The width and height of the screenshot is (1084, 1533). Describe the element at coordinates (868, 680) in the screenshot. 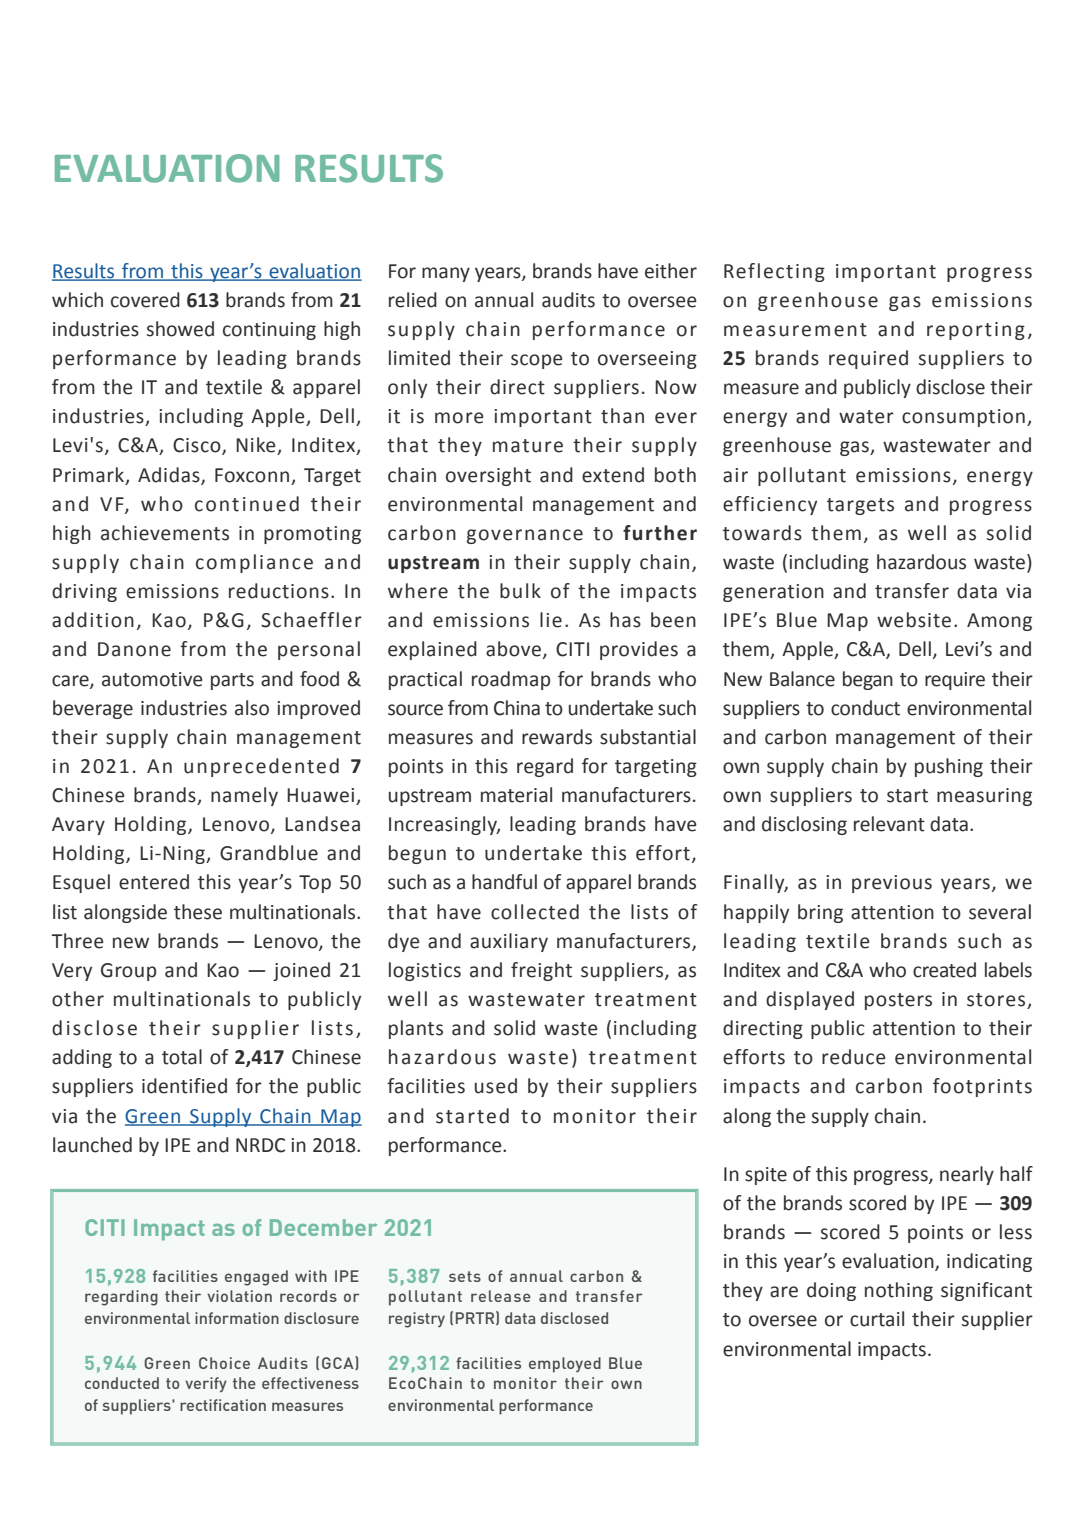

I see `began` at that location.
